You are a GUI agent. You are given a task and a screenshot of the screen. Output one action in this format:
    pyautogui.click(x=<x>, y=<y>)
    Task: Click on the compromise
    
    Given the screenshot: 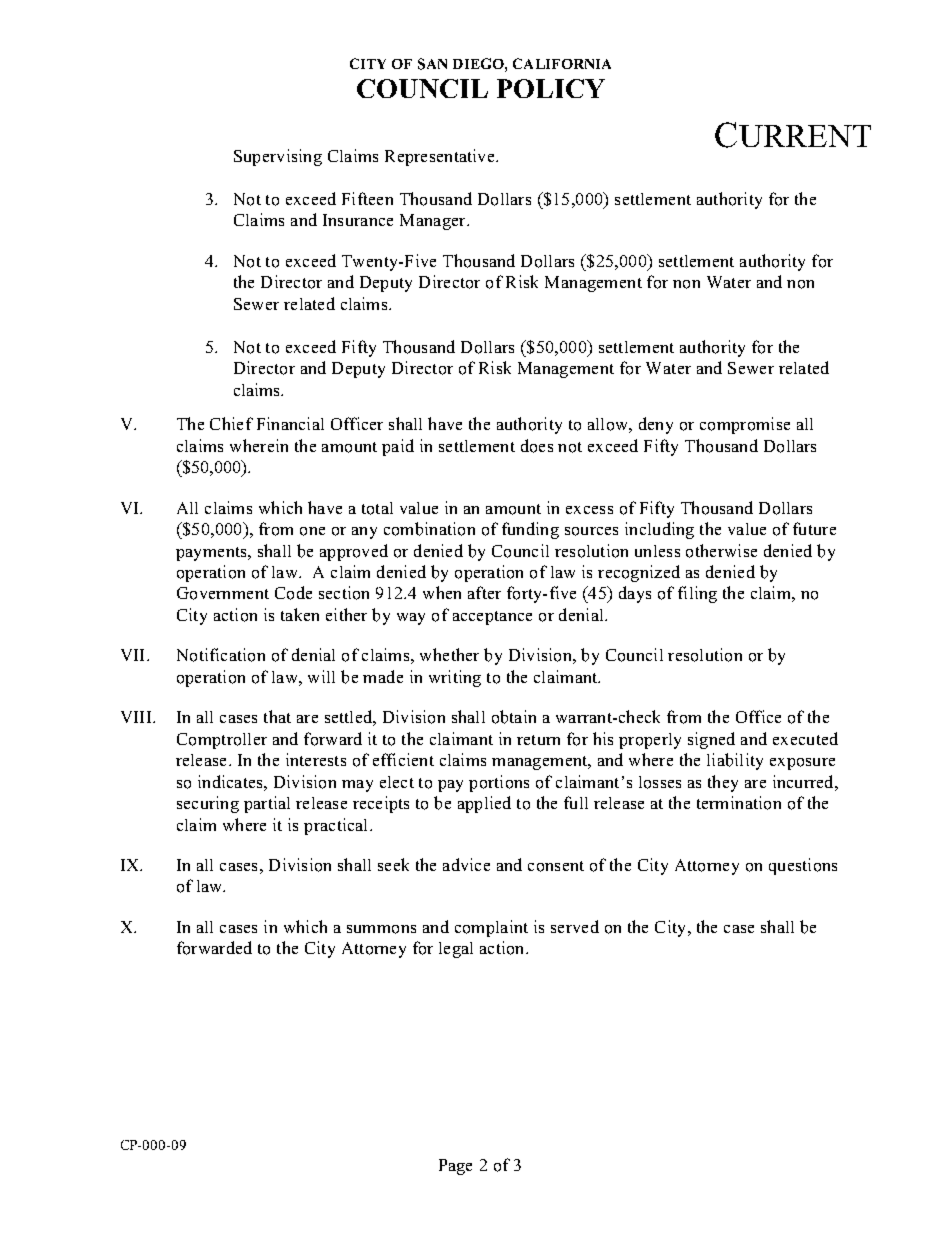 What is the action you would take?
    pyautogui.click(x=745, y=425)
